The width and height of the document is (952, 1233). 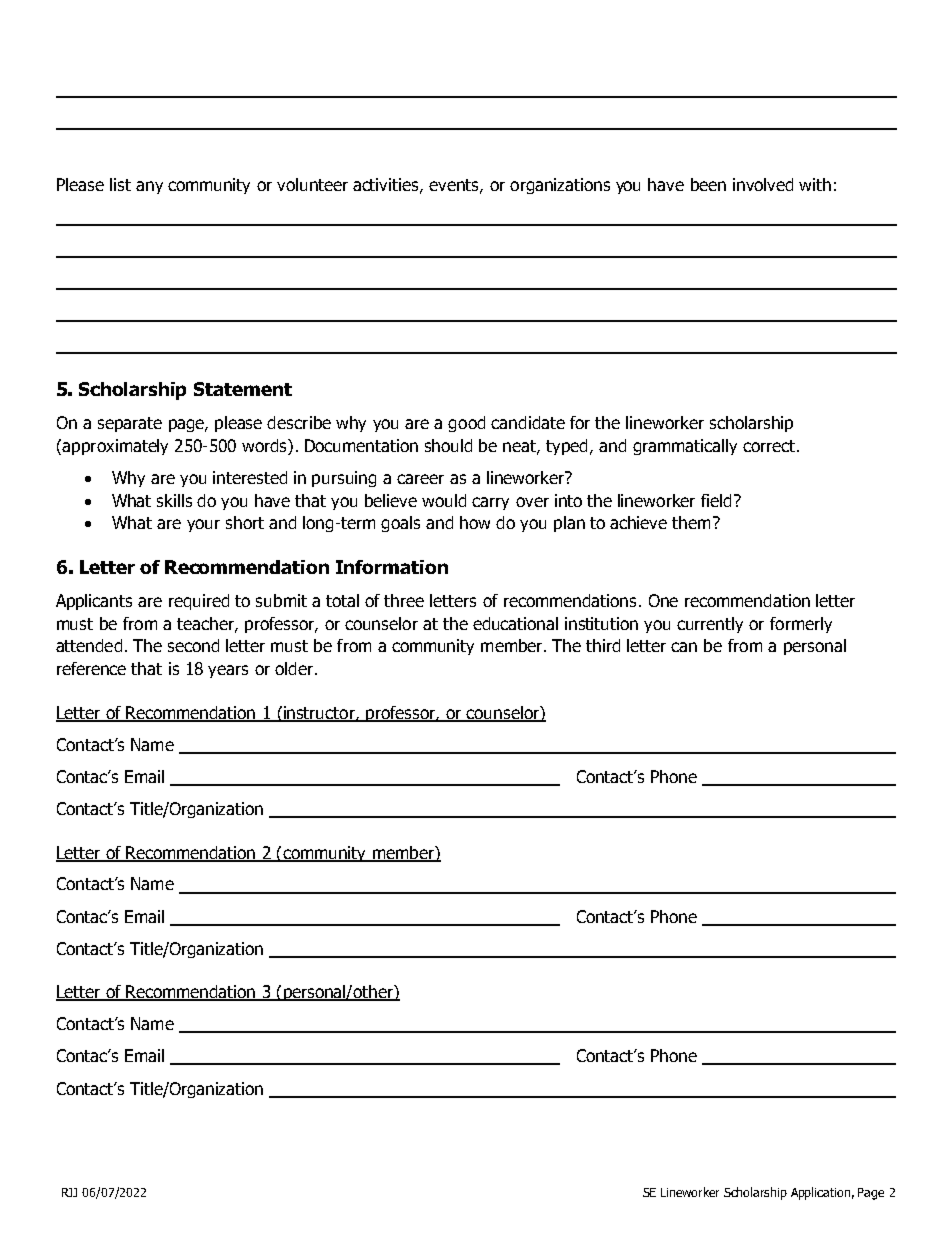 I want to click on any, so click(x=149, y=187).
